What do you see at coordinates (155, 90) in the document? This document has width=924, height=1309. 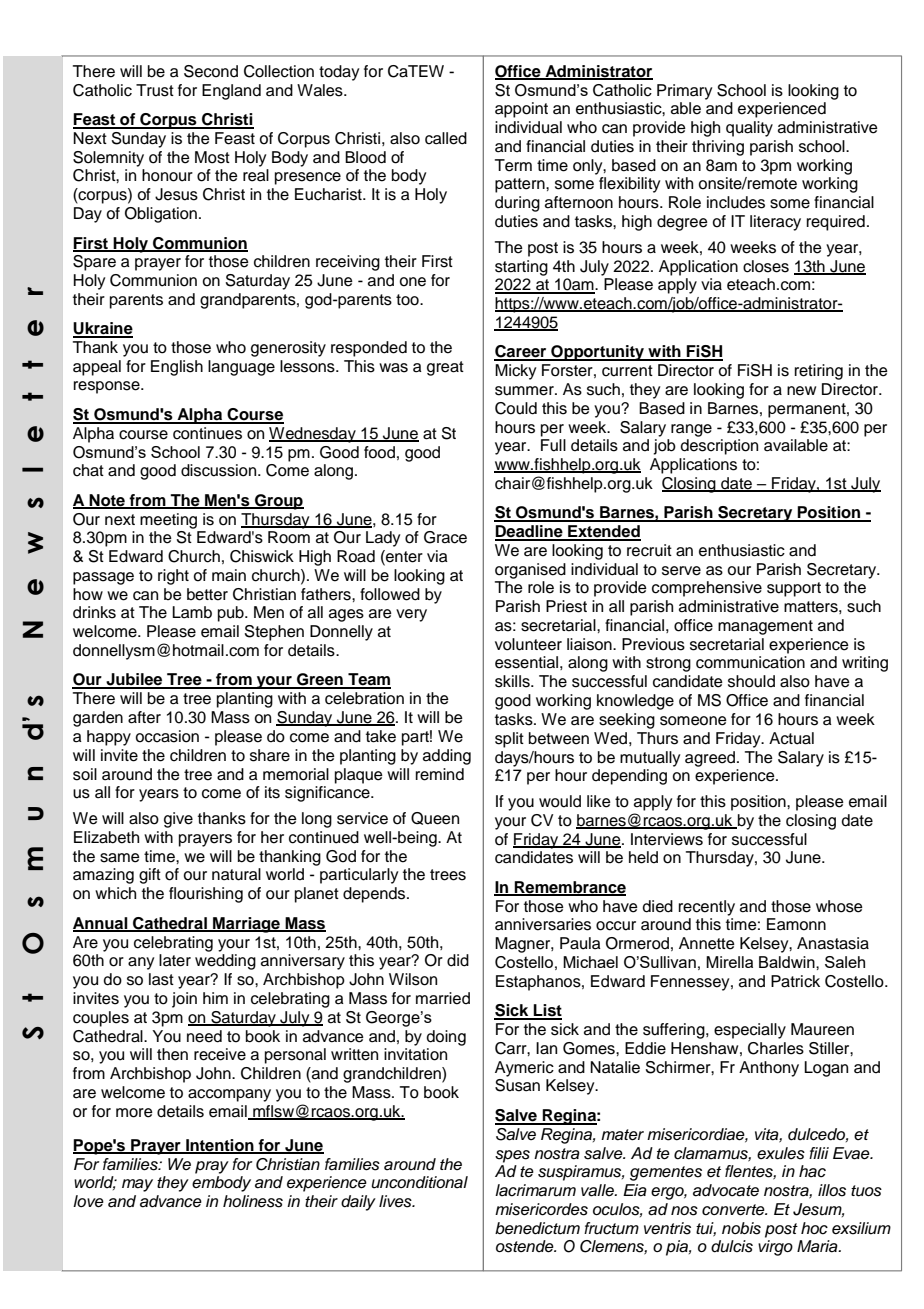 I see `Trust` at bounding box center [155, 90].
